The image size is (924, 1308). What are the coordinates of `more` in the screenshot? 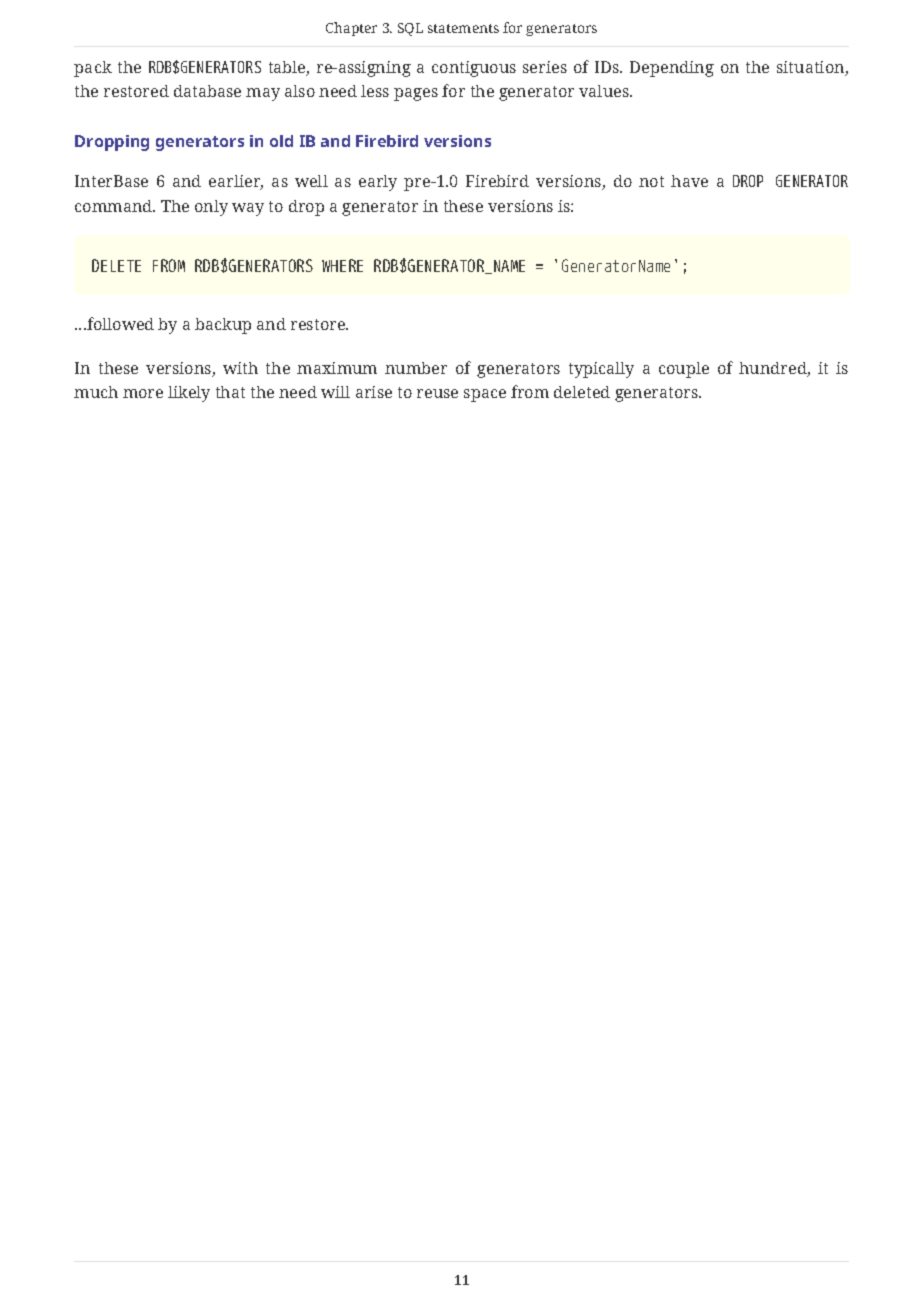 It's located at (143, 393).
